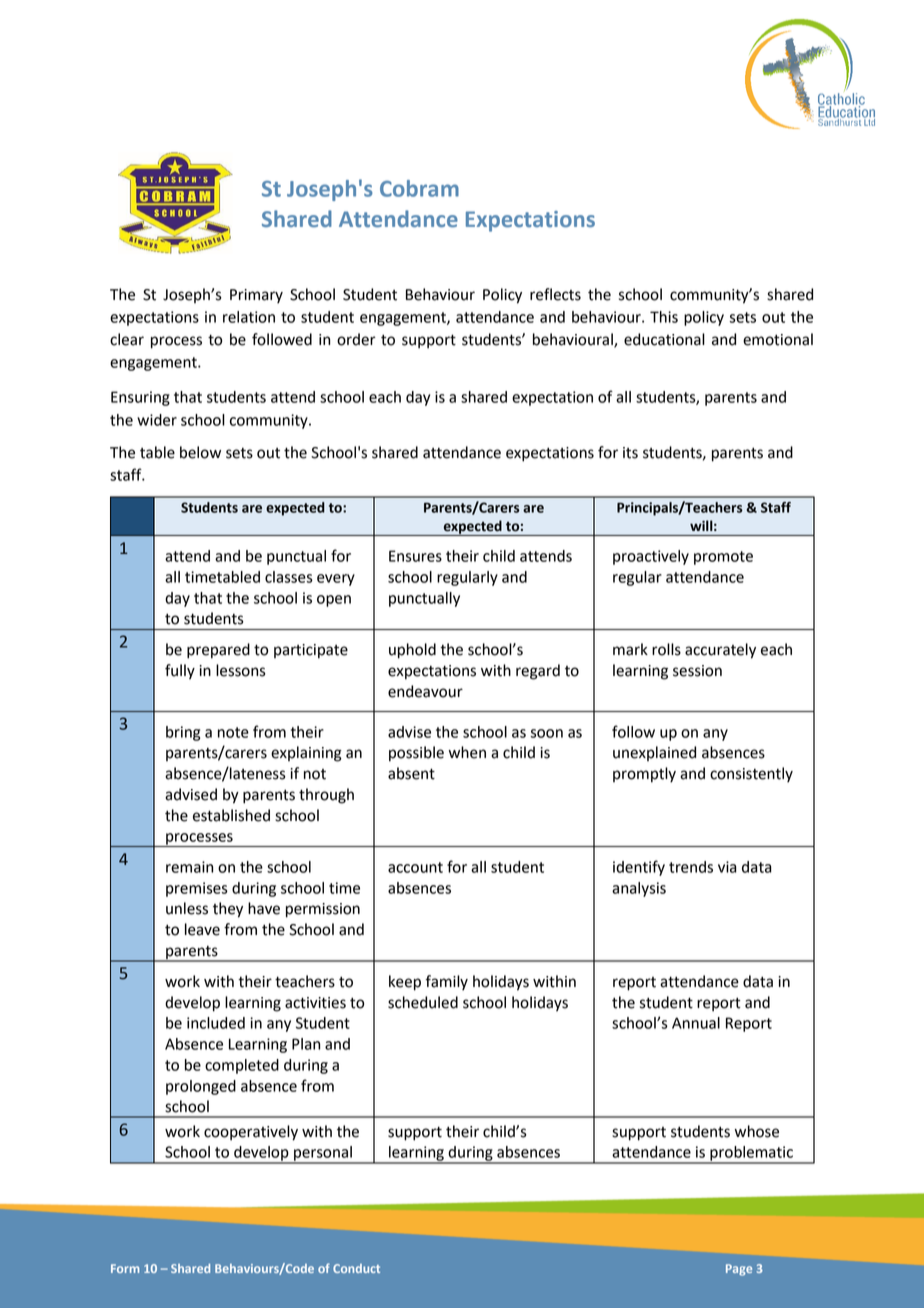 The width and height of the page is (924, 1308). What do you see at coordinates (411, 773) in the page?
I see `absent` at bounding box center [411, 773].
